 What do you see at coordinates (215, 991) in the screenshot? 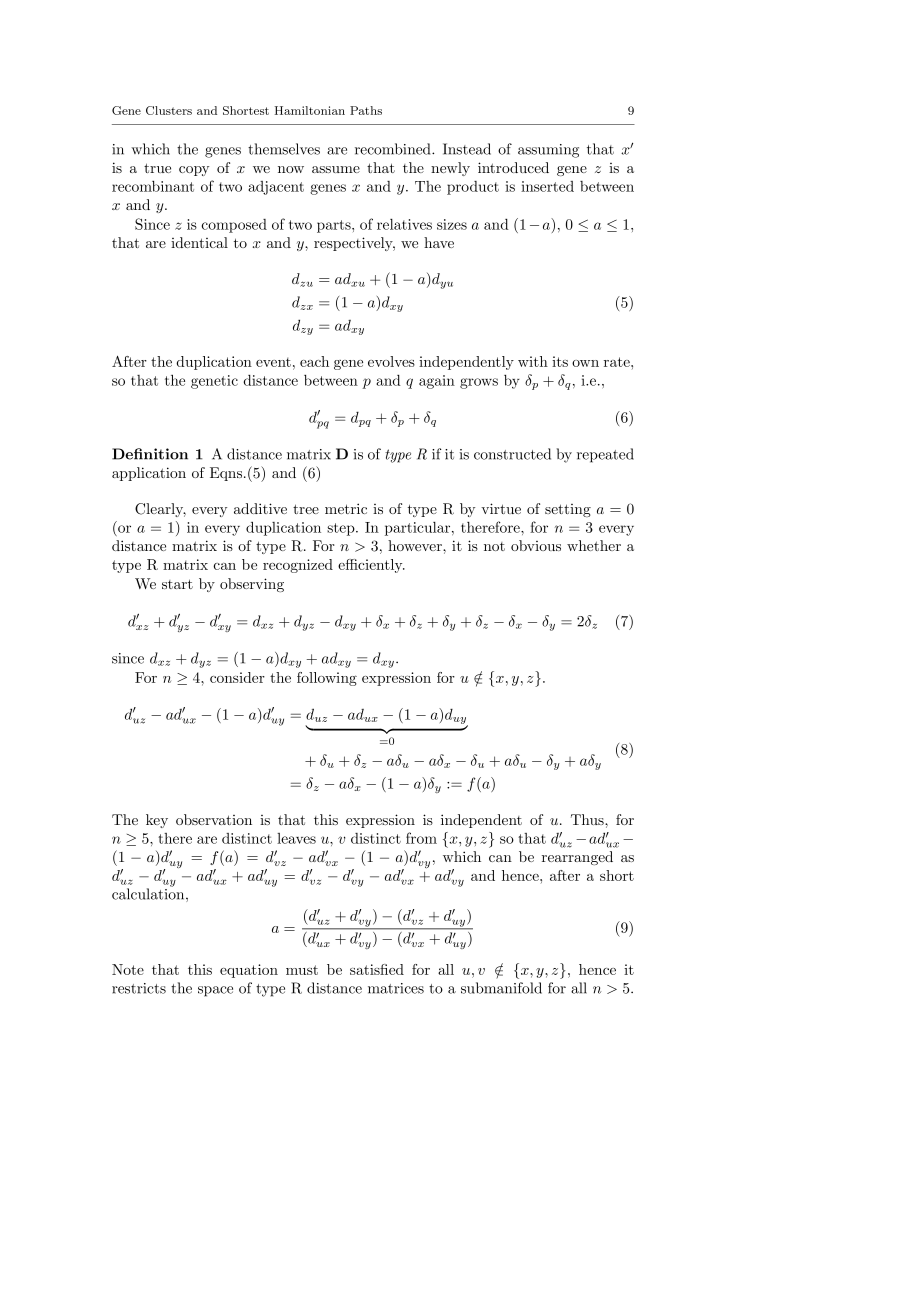
I see `space` at bounding box center [215, 991].
